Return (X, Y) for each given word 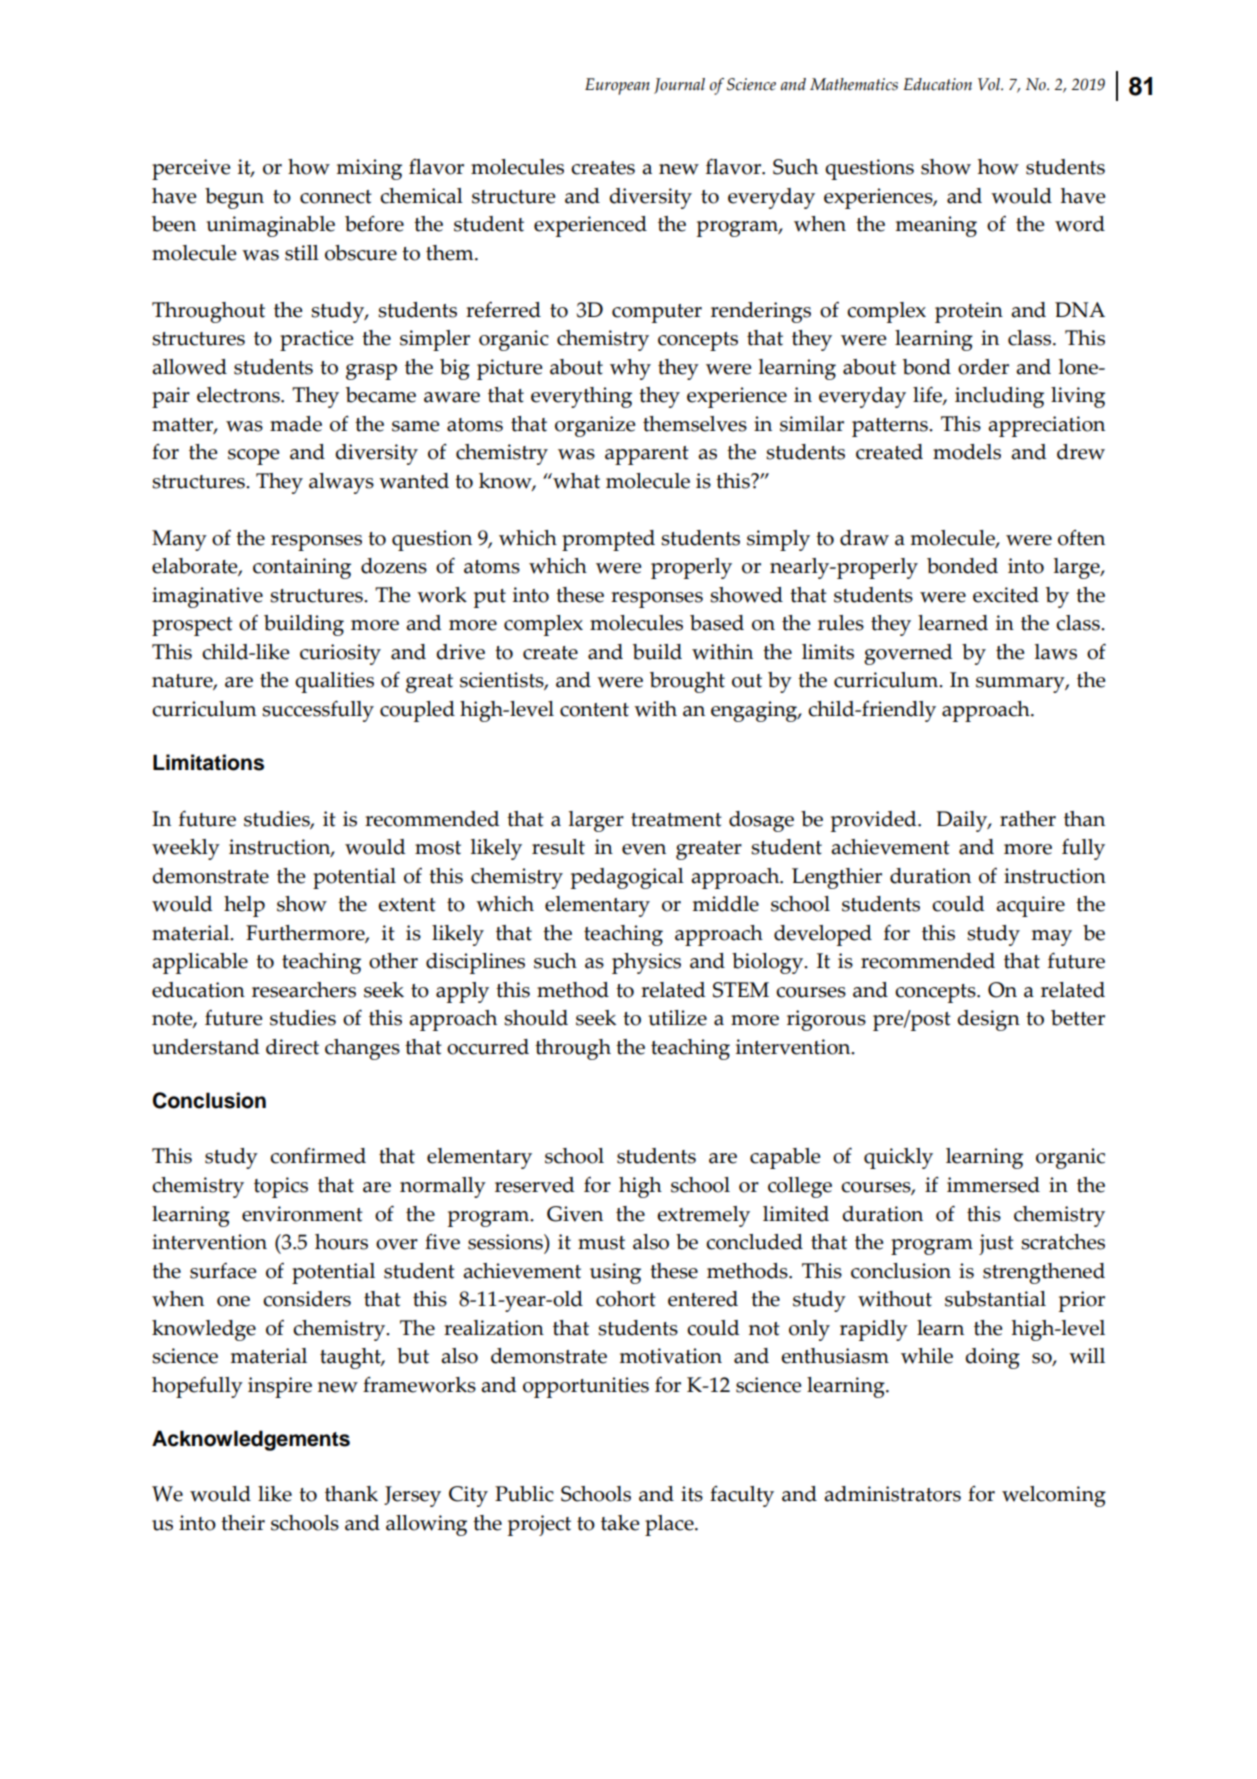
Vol (990, 84)
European (617, 86)
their (243, 1523)
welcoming (1054, 1496)
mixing (369, 169)
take (620, 1523)
